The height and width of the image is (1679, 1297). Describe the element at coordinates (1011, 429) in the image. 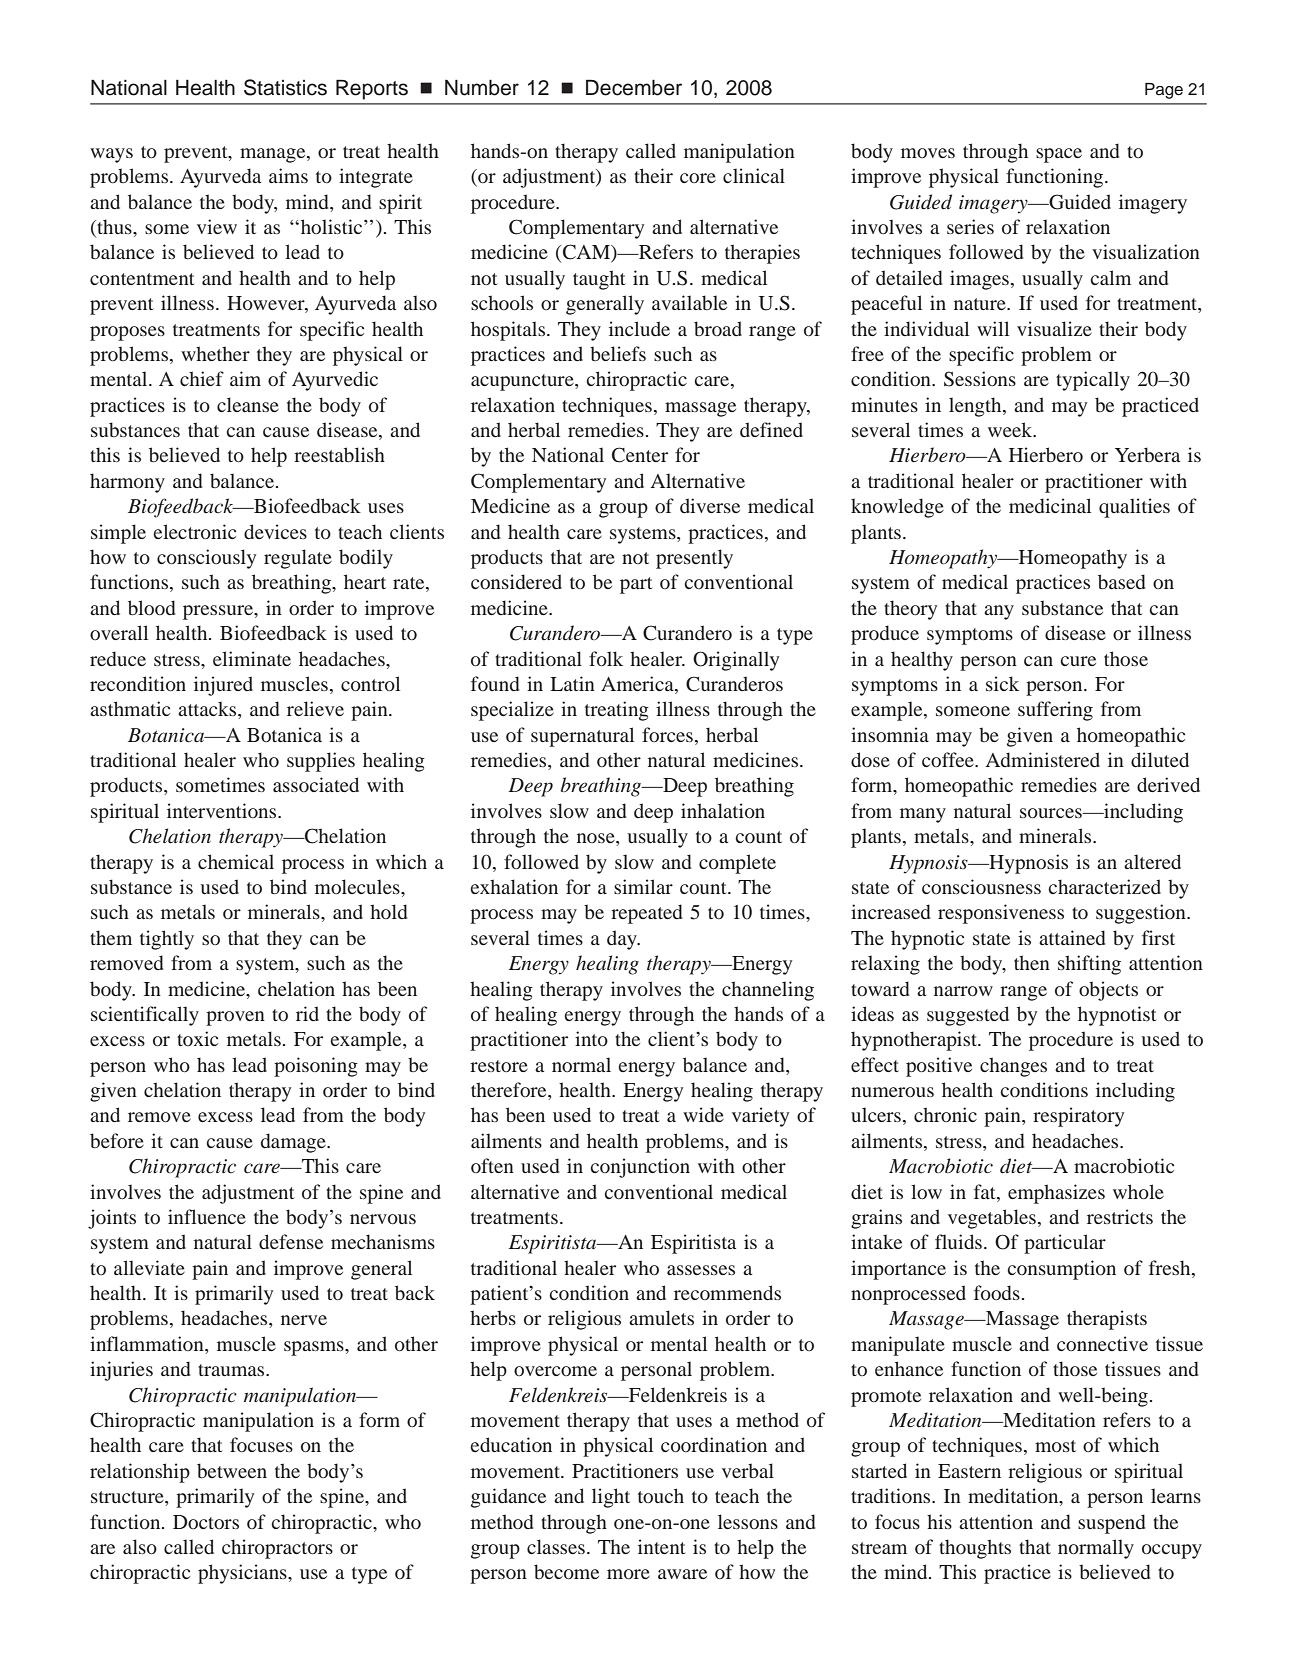

I see `week` at that location.
